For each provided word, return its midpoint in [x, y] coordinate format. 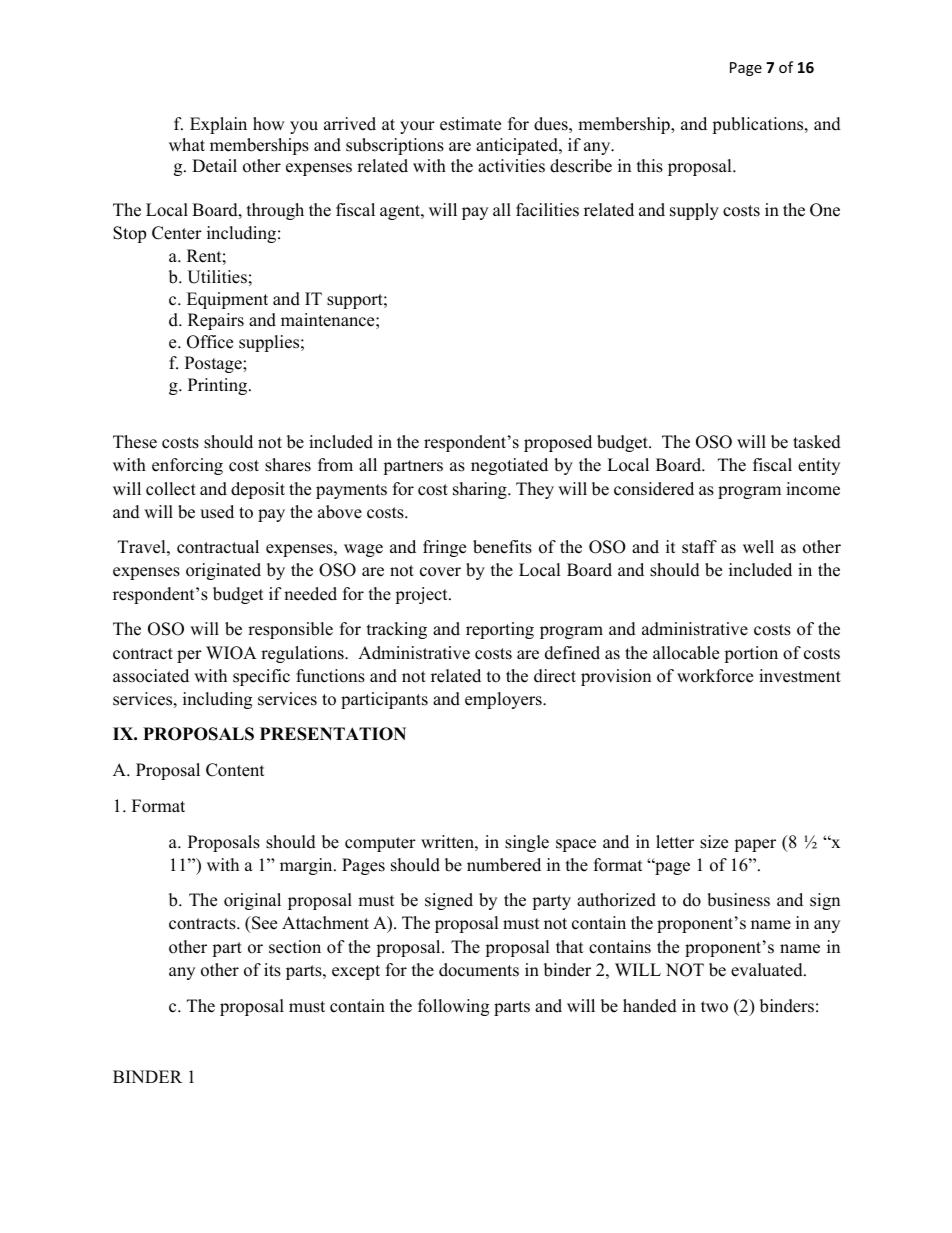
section [295, 947]
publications [759, 125]
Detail [214, 166]
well [758, 547]
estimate [470, 124]
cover [440, 572]
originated [223, 571]
